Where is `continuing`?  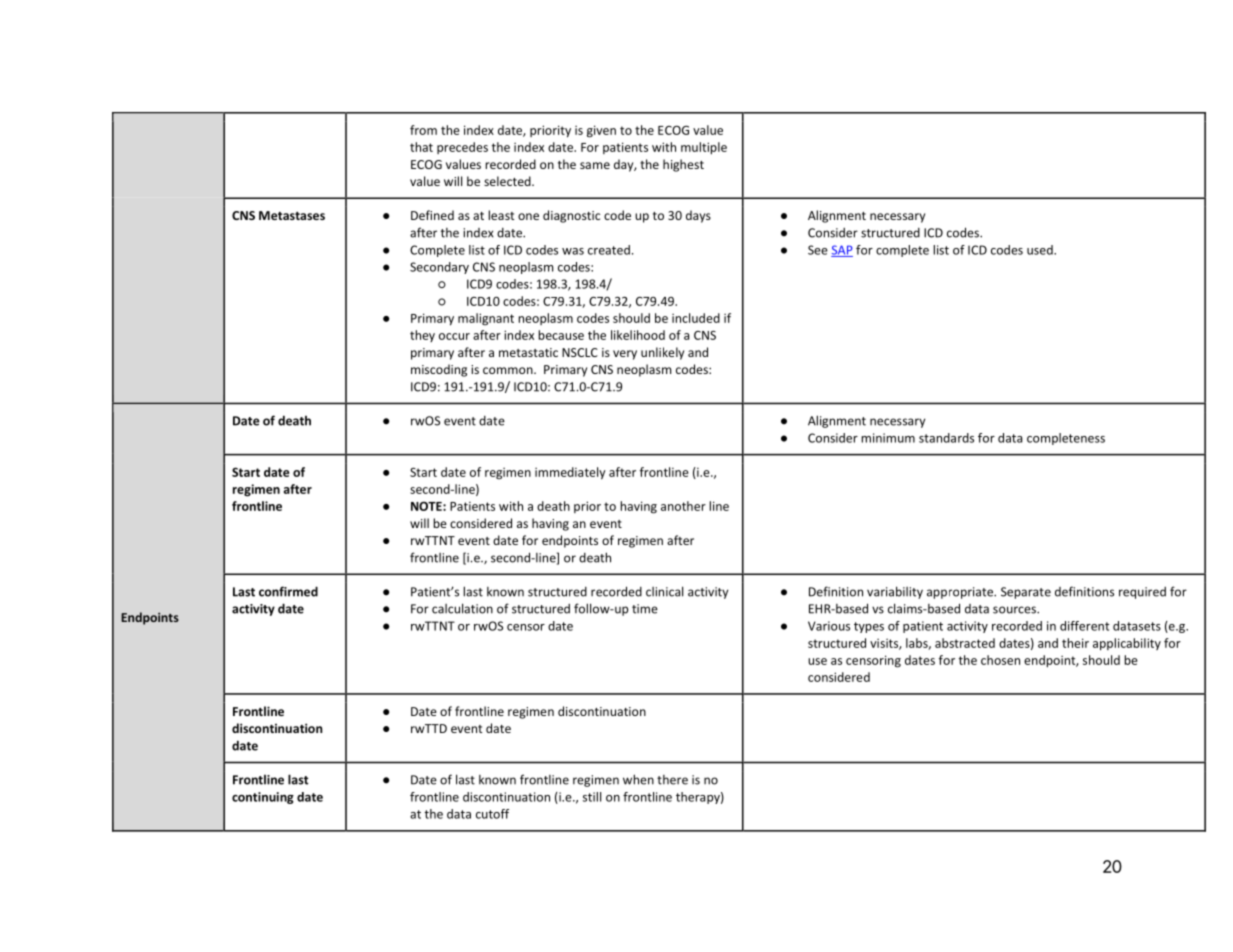
continuing is located at coordinates (263, 798).
